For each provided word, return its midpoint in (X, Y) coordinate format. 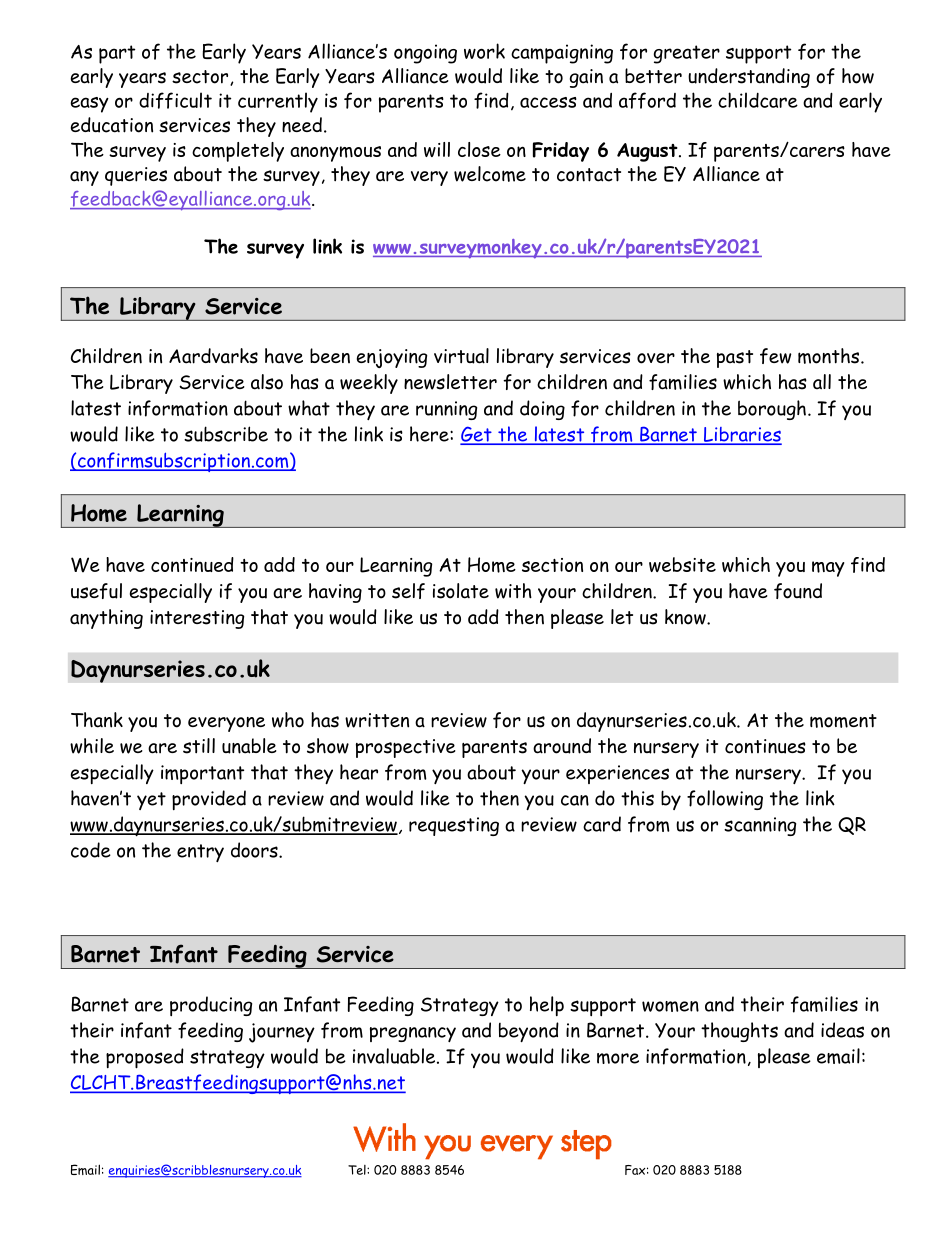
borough (772, 410)
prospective (406, 748)
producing (211, 1006)
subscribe (226, 434)
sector (201, 78)
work (484, 51)
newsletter (450, 382)
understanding (749, 78)
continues (765, 746)
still (199, 746)
